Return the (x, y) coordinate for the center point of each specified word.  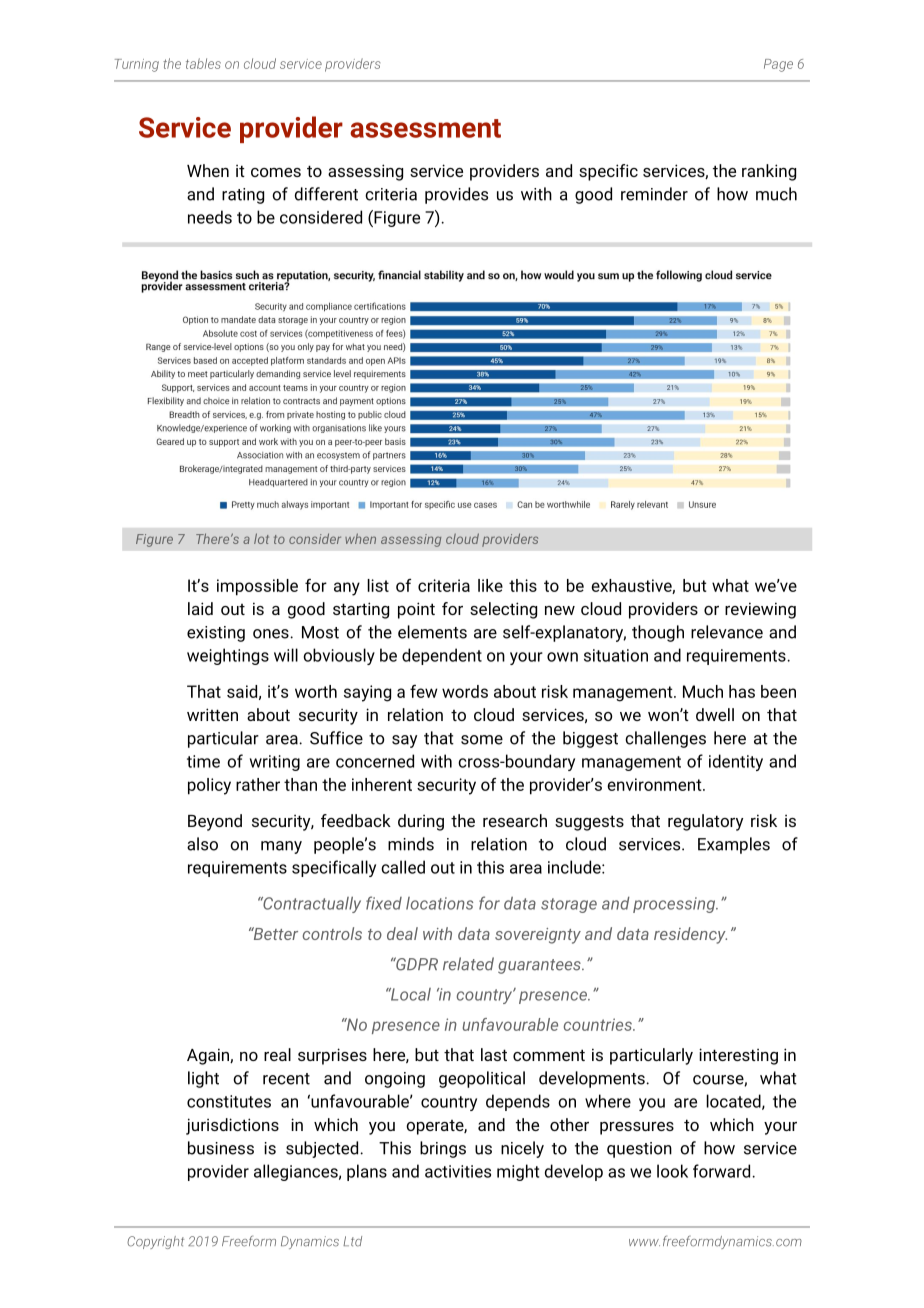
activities (458, 1171)
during (421, 822)
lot (261, 538)
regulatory (705, 822)
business (221, 1148)
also (202, 844)
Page (778, 65)
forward (723, 1171)
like (490, 585)
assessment (425, 128)
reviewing (760, 610)
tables (203, 63)
